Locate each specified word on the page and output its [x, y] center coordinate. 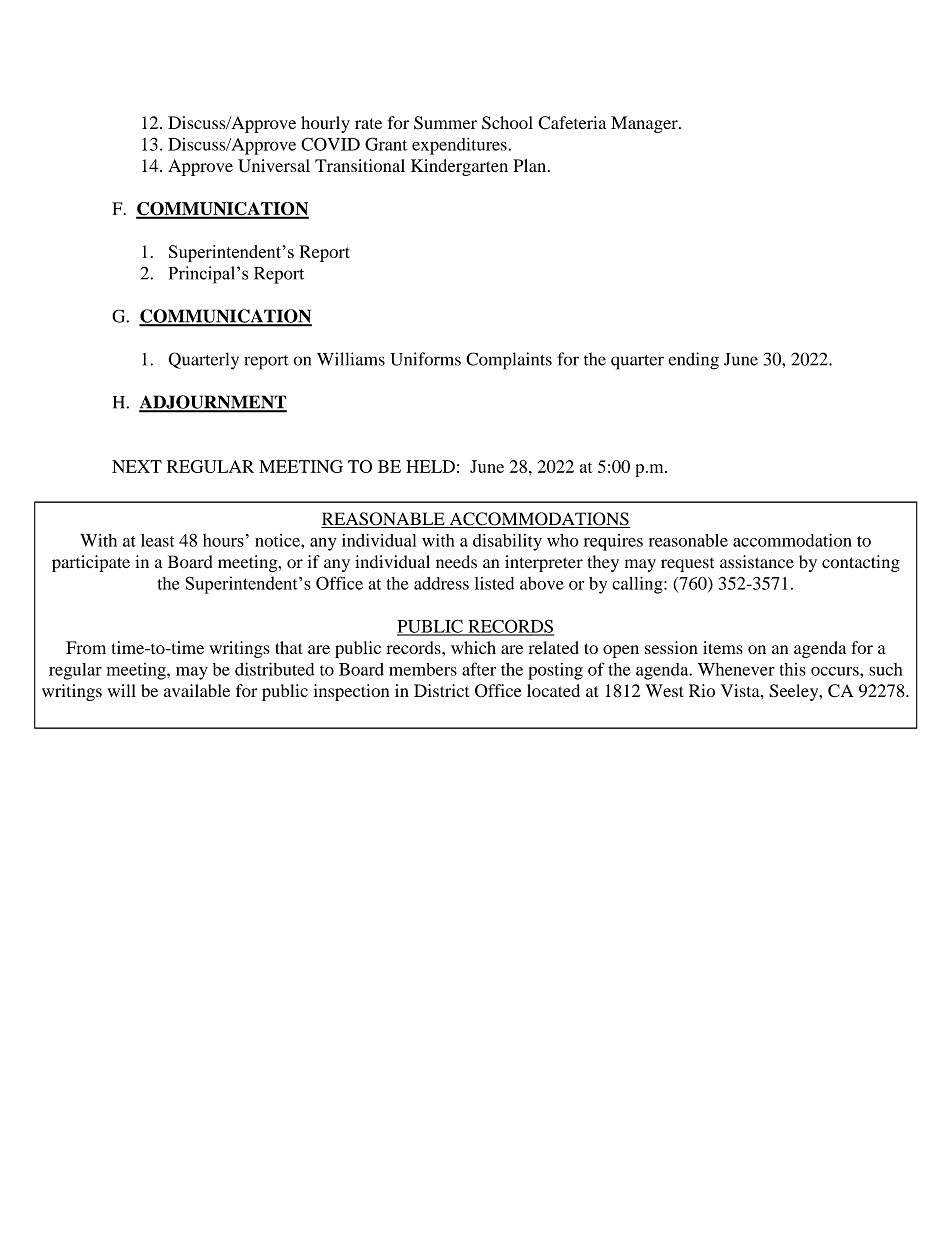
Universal [274, 166]
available [197, 690]
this [793, 669]
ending [694, 361]
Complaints [509, 361]
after [479, 669]
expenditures [460, 146]
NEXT [137, 466]
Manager [645, 124]
